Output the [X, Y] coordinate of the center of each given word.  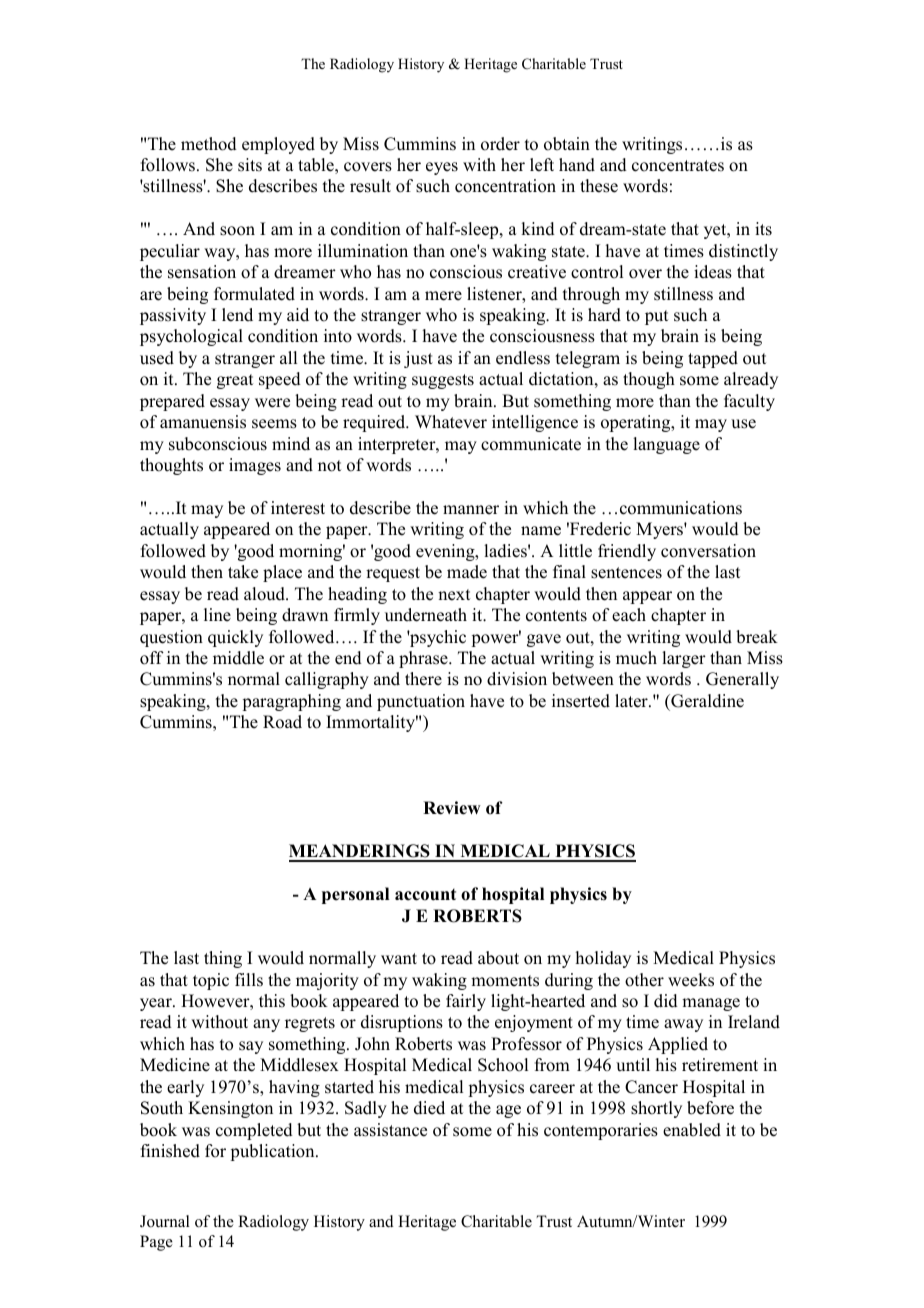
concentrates [678, 166]
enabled [692, 1130]
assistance [390, 1130]
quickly [235, 638]
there [423, 679]
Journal [165, 1221]
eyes [442, 168]
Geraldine [706, 701]
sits [250, 165]
